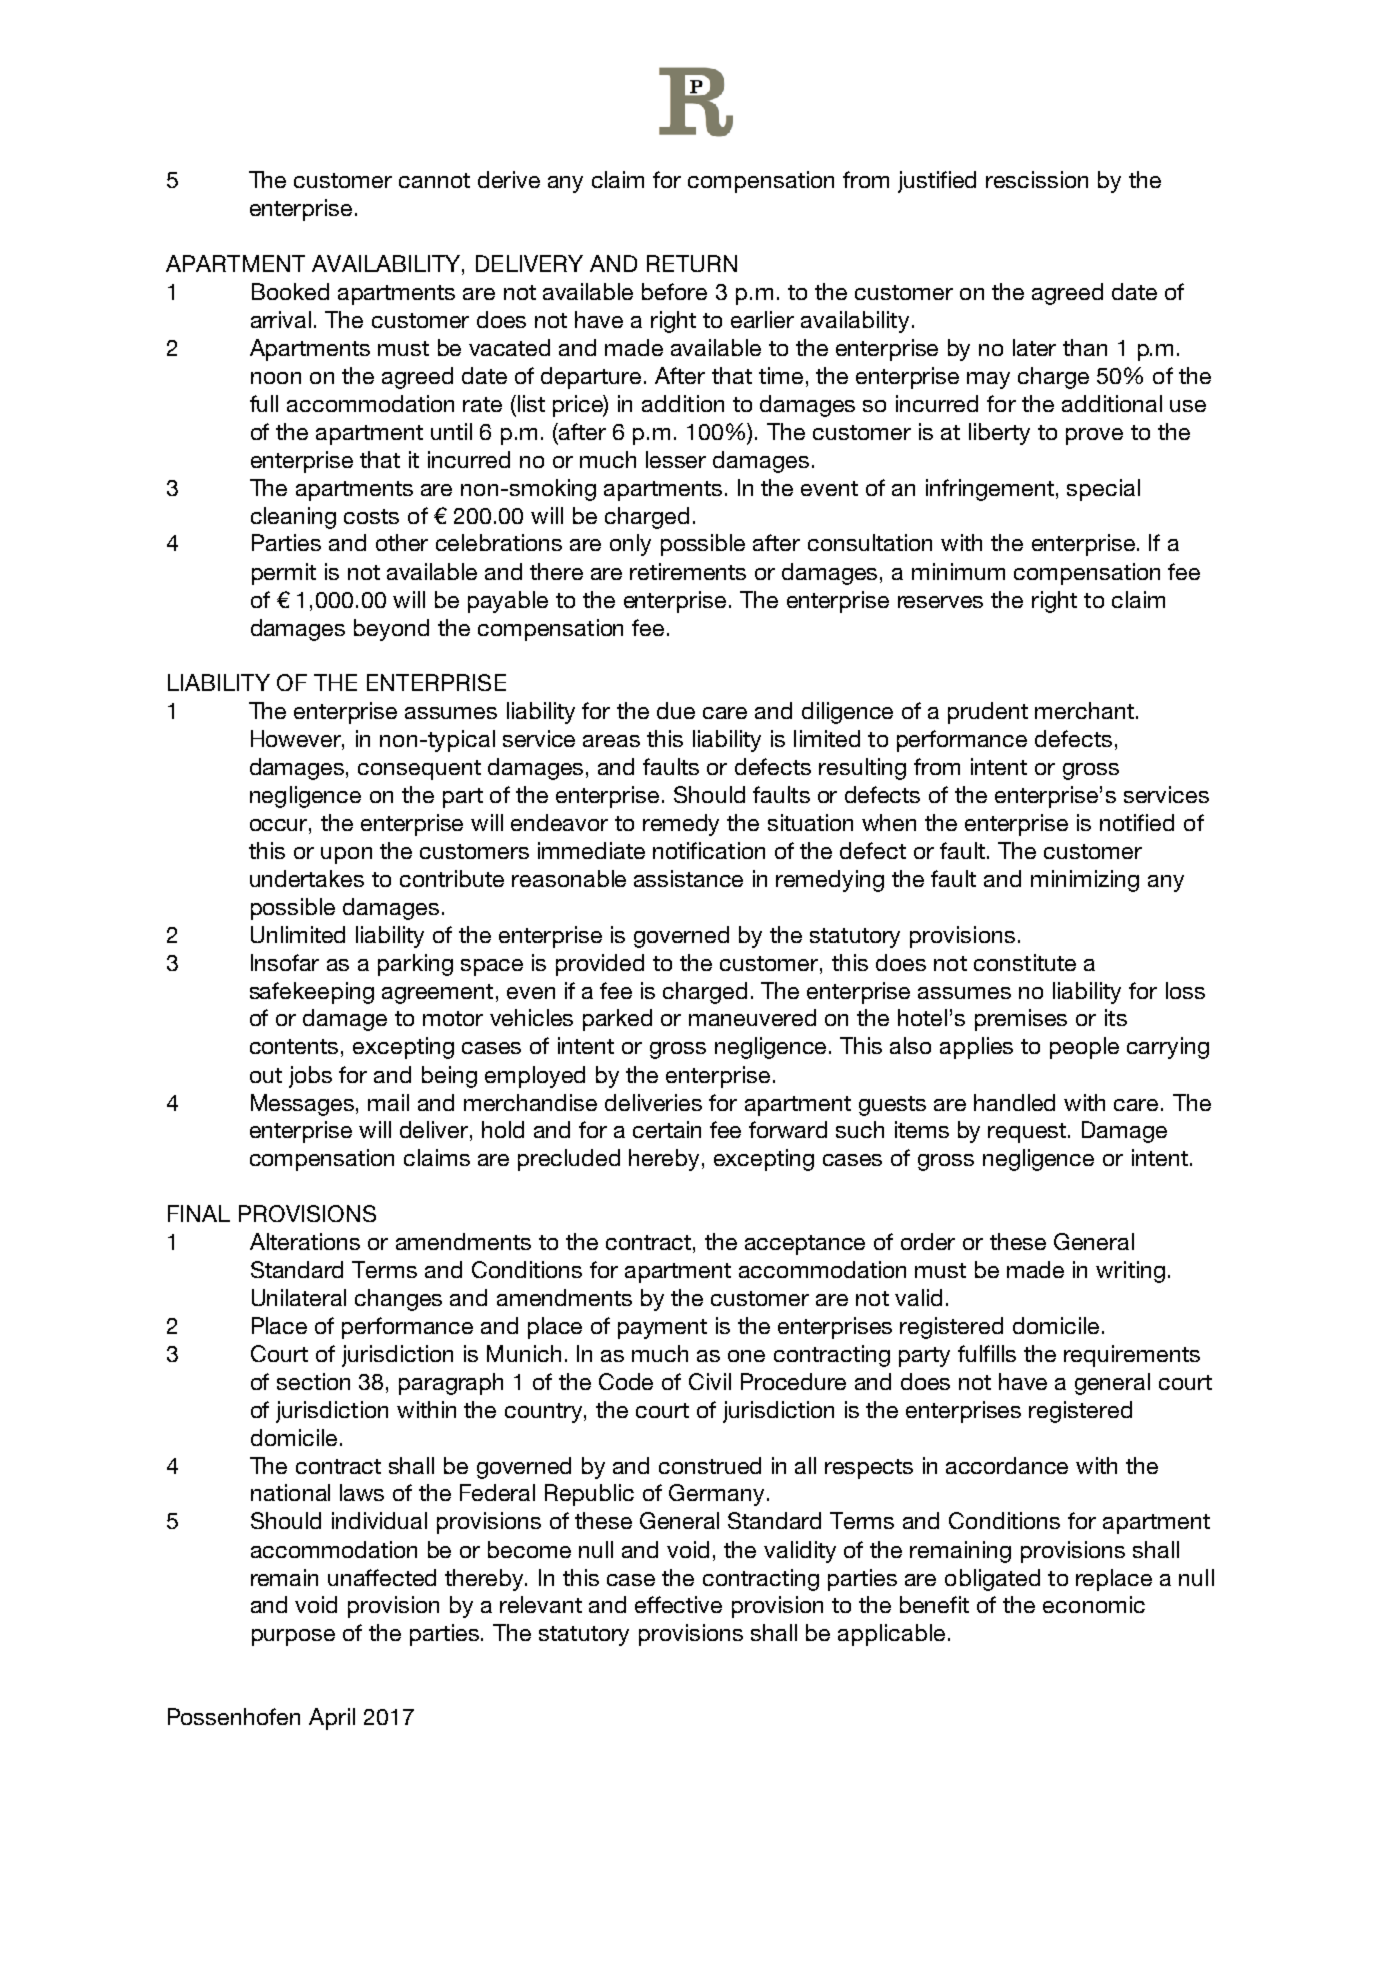 This image has width=1393, height=1972. I want to click on payment, so click(662, 1329).
